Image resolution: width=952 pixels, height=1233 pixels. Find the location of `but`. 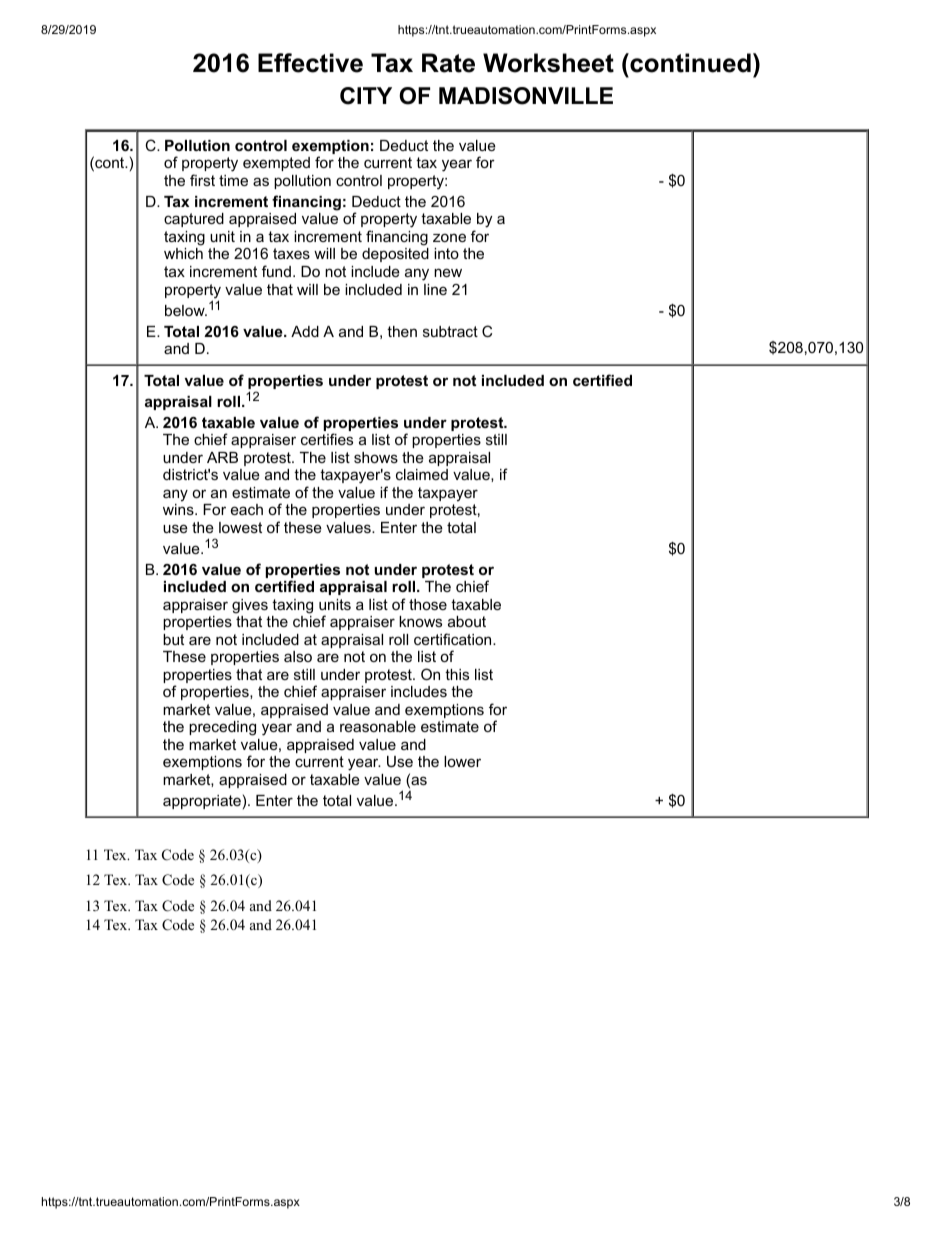

but is located at coordinates (173, 639).
